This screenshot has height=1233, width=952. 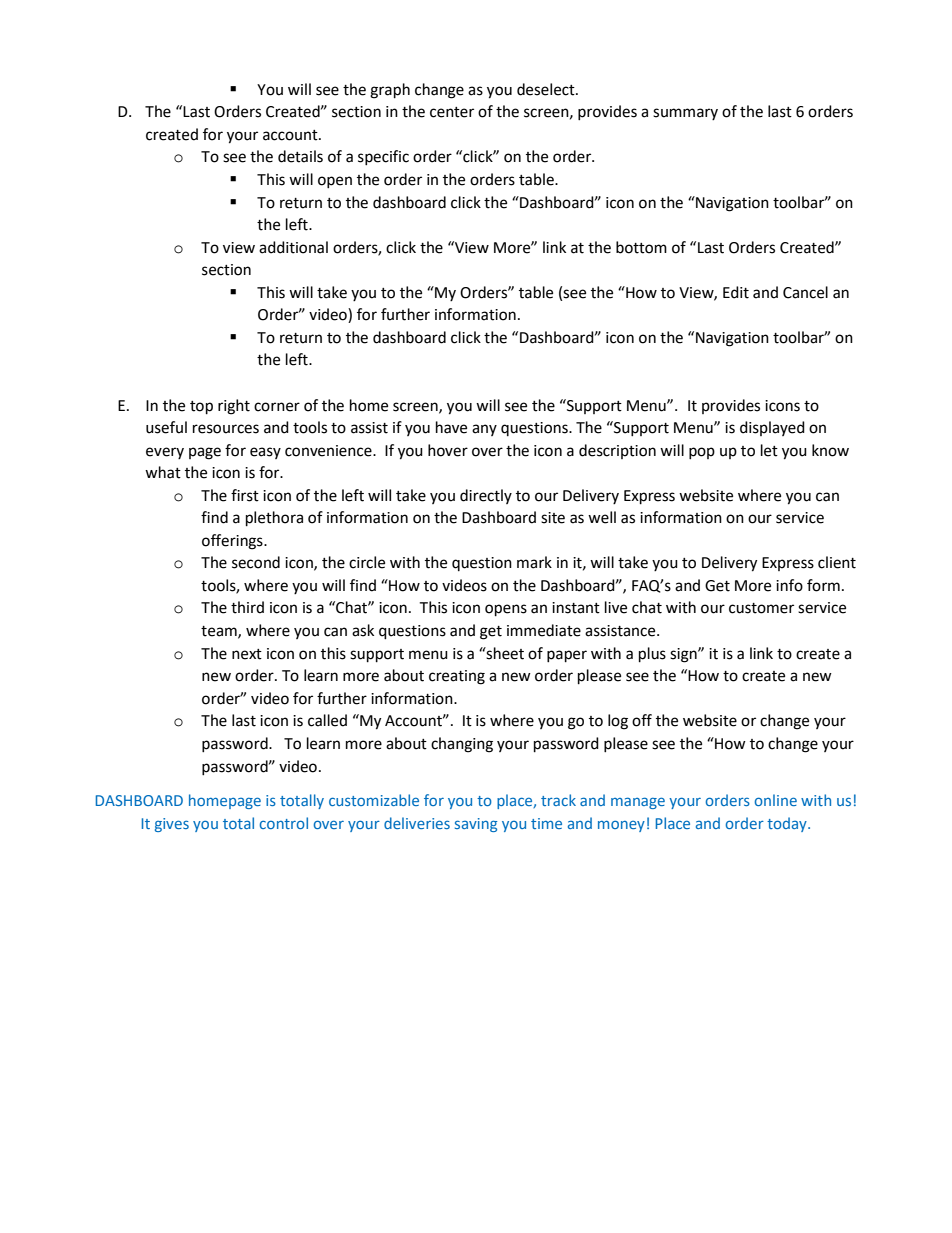 What do you see at coordinates (776, 800) in the screenshot?
I see `online` at bounding box center [776, 800].
